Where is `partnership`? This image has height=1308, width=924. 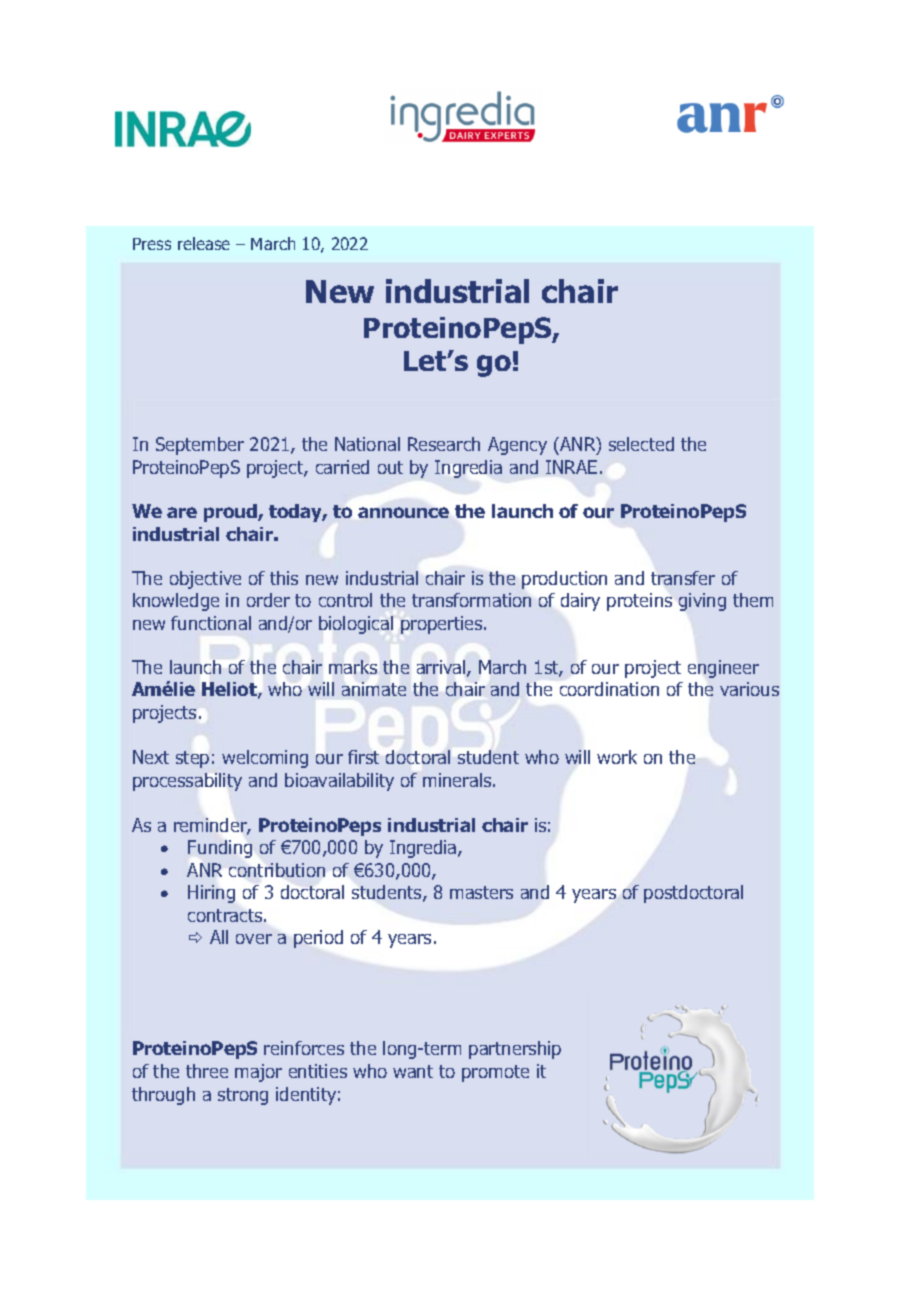 partnership is located at coordinates (515, 1050).
